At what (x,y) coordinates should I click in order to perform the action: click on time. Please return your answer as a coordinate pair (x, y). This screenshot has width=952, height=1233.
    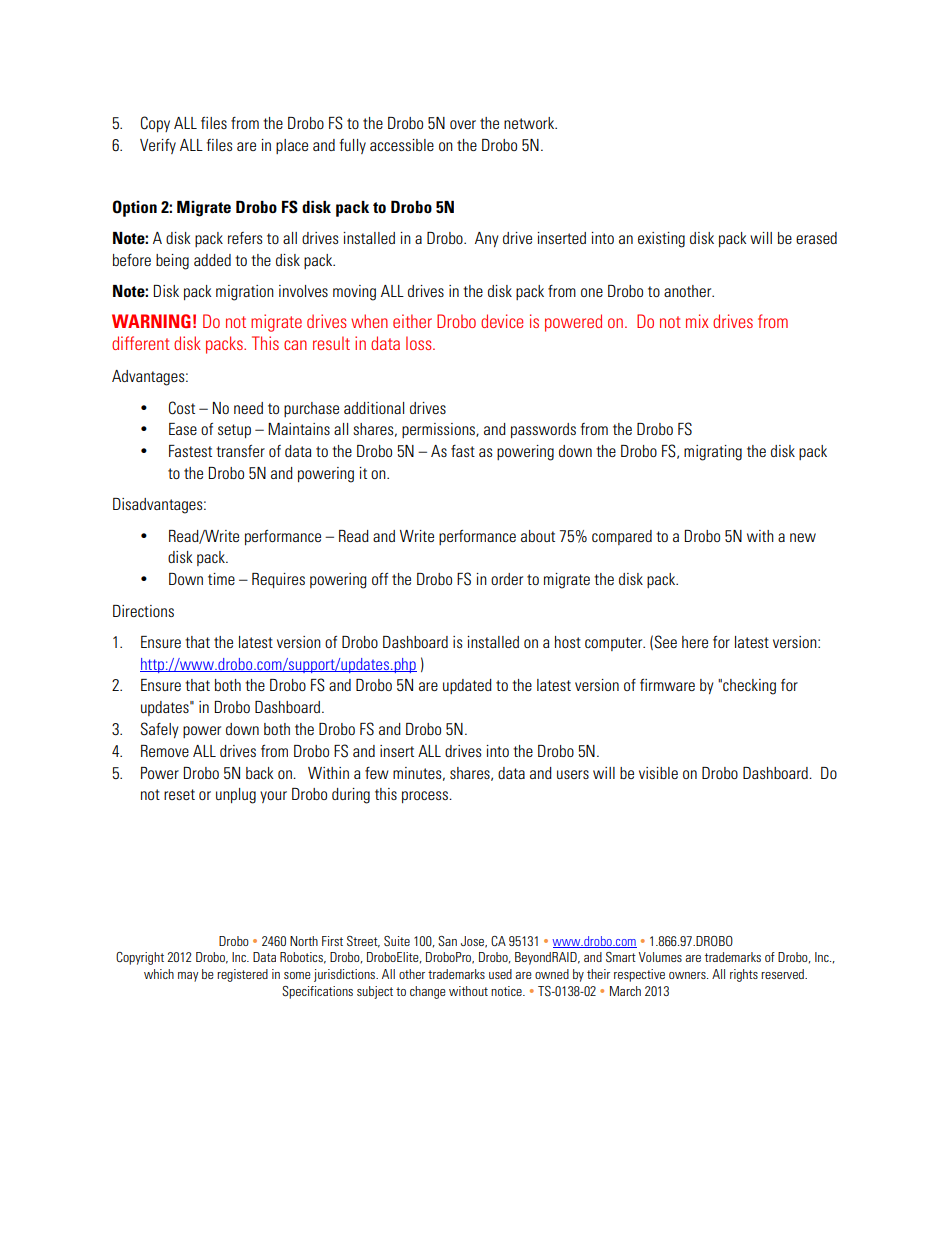
    Looking at the image, I should click on (221, 579).
